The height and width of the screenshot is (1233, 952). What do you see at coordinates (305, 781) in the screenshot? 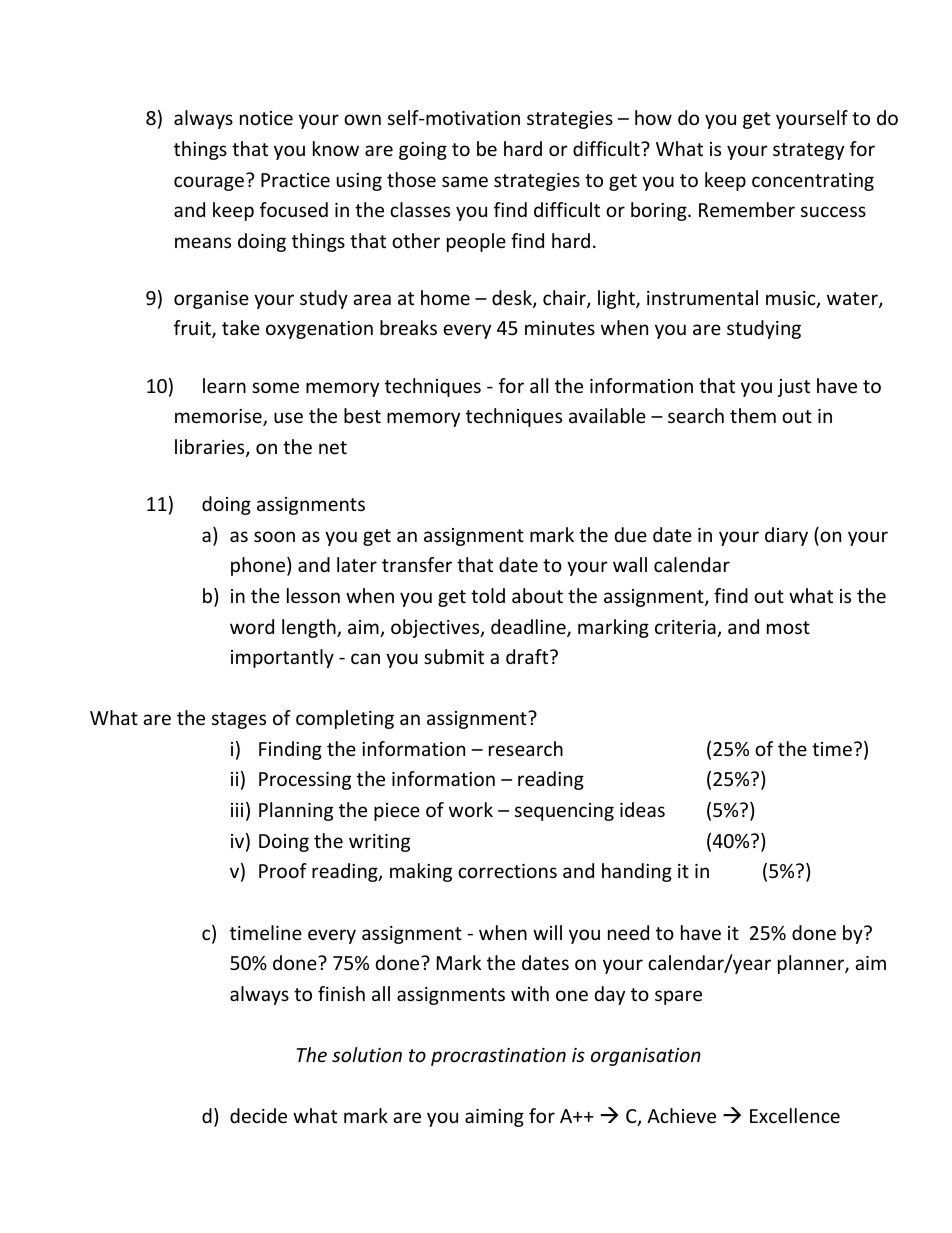
I see `Processing` at bounding box center [305, 781].
